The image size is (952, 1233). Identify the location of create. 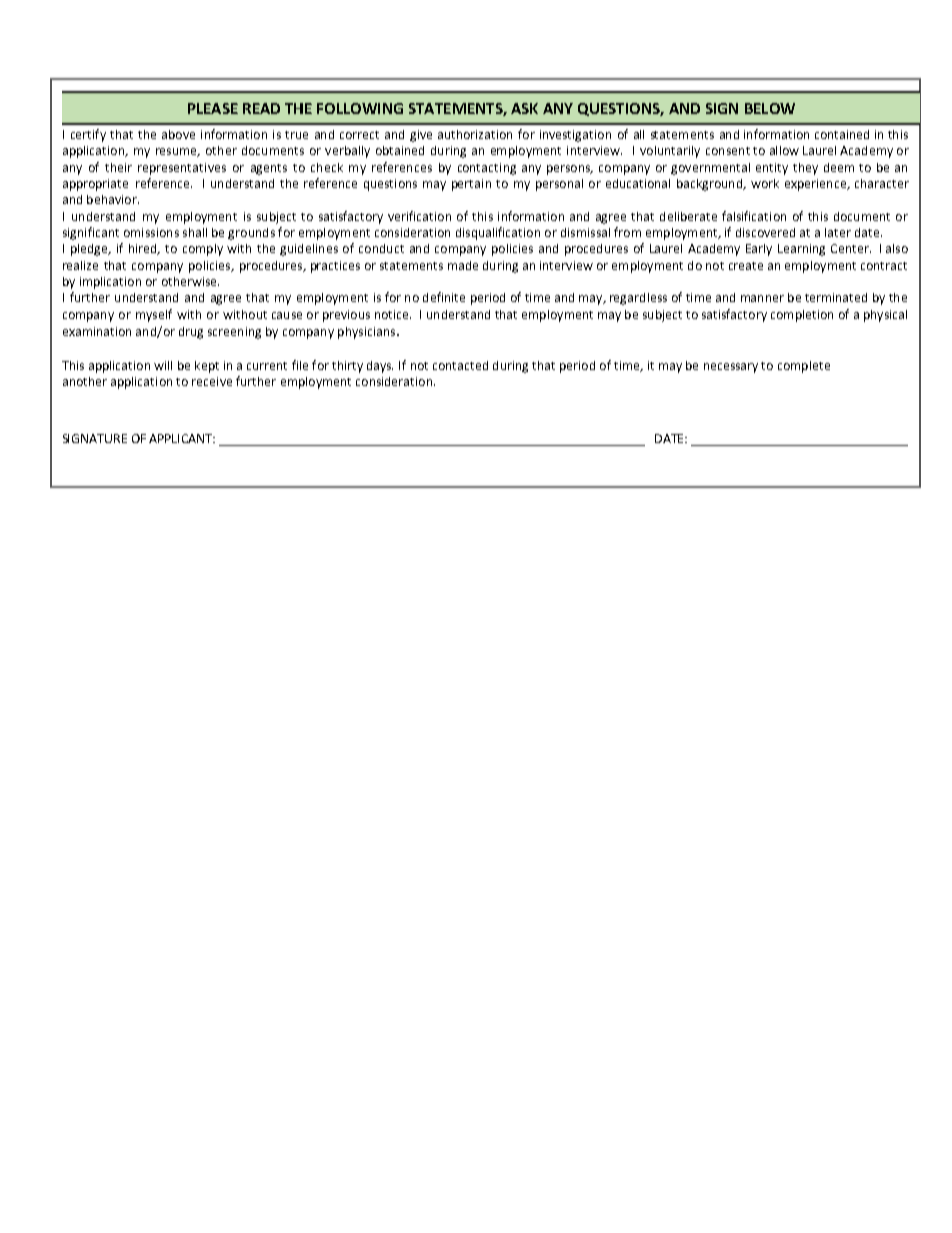
(746, 266).
